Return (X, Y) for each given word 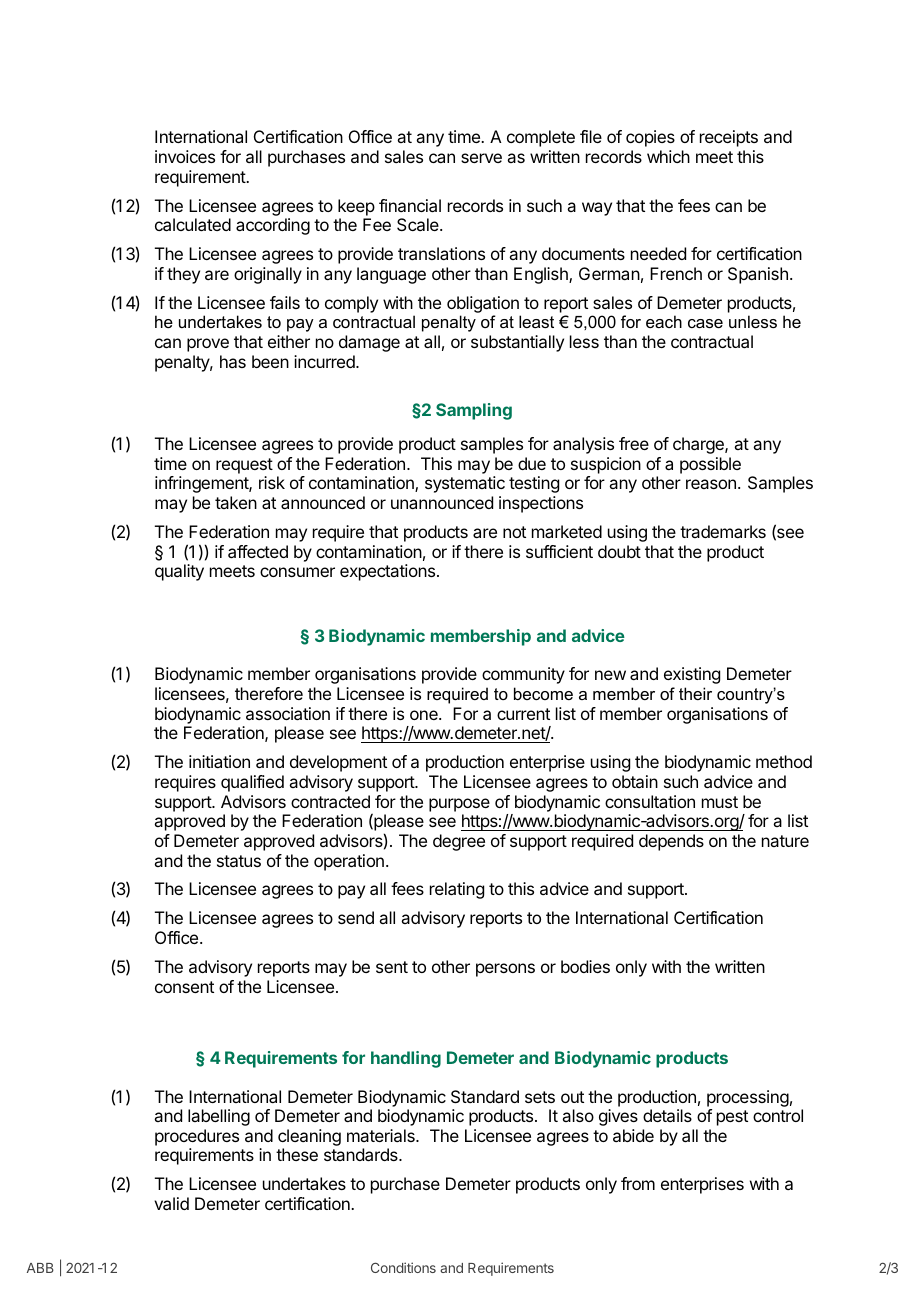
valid (171, 1203)
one (425, 715)
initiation (219, 761)
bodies (585, 966)
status (239, 861)
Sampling (474, 411)
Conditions (403, 1267)
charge (699, 445)
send (356, 917)
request (244, 466)
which (668, 156)
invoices (185, 156)
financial (410, 205)
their (695, 693)
